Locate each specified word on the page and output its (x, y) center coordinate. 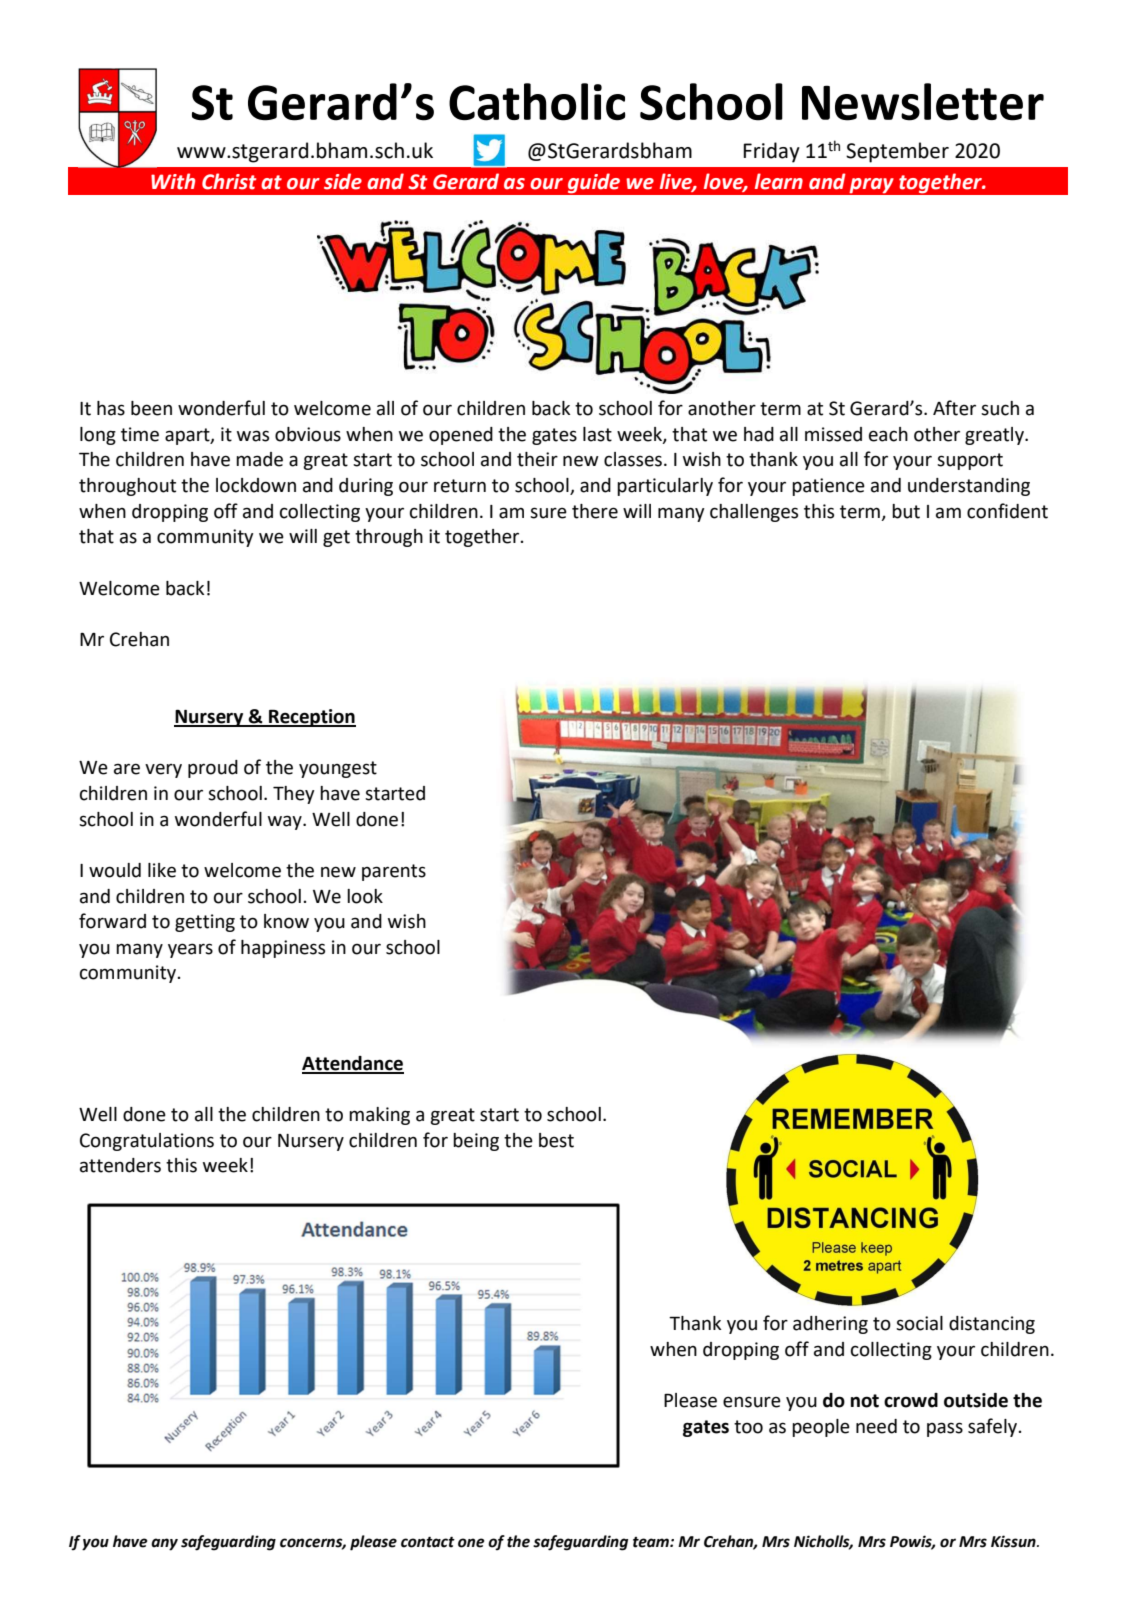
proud (213, 769)
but (906, 511)
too (748, 1427)
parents (394, 872)
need (876, 1426)
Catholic (537, 102)
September (897, 152)
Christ (229, 181)
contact (428, 1542)
